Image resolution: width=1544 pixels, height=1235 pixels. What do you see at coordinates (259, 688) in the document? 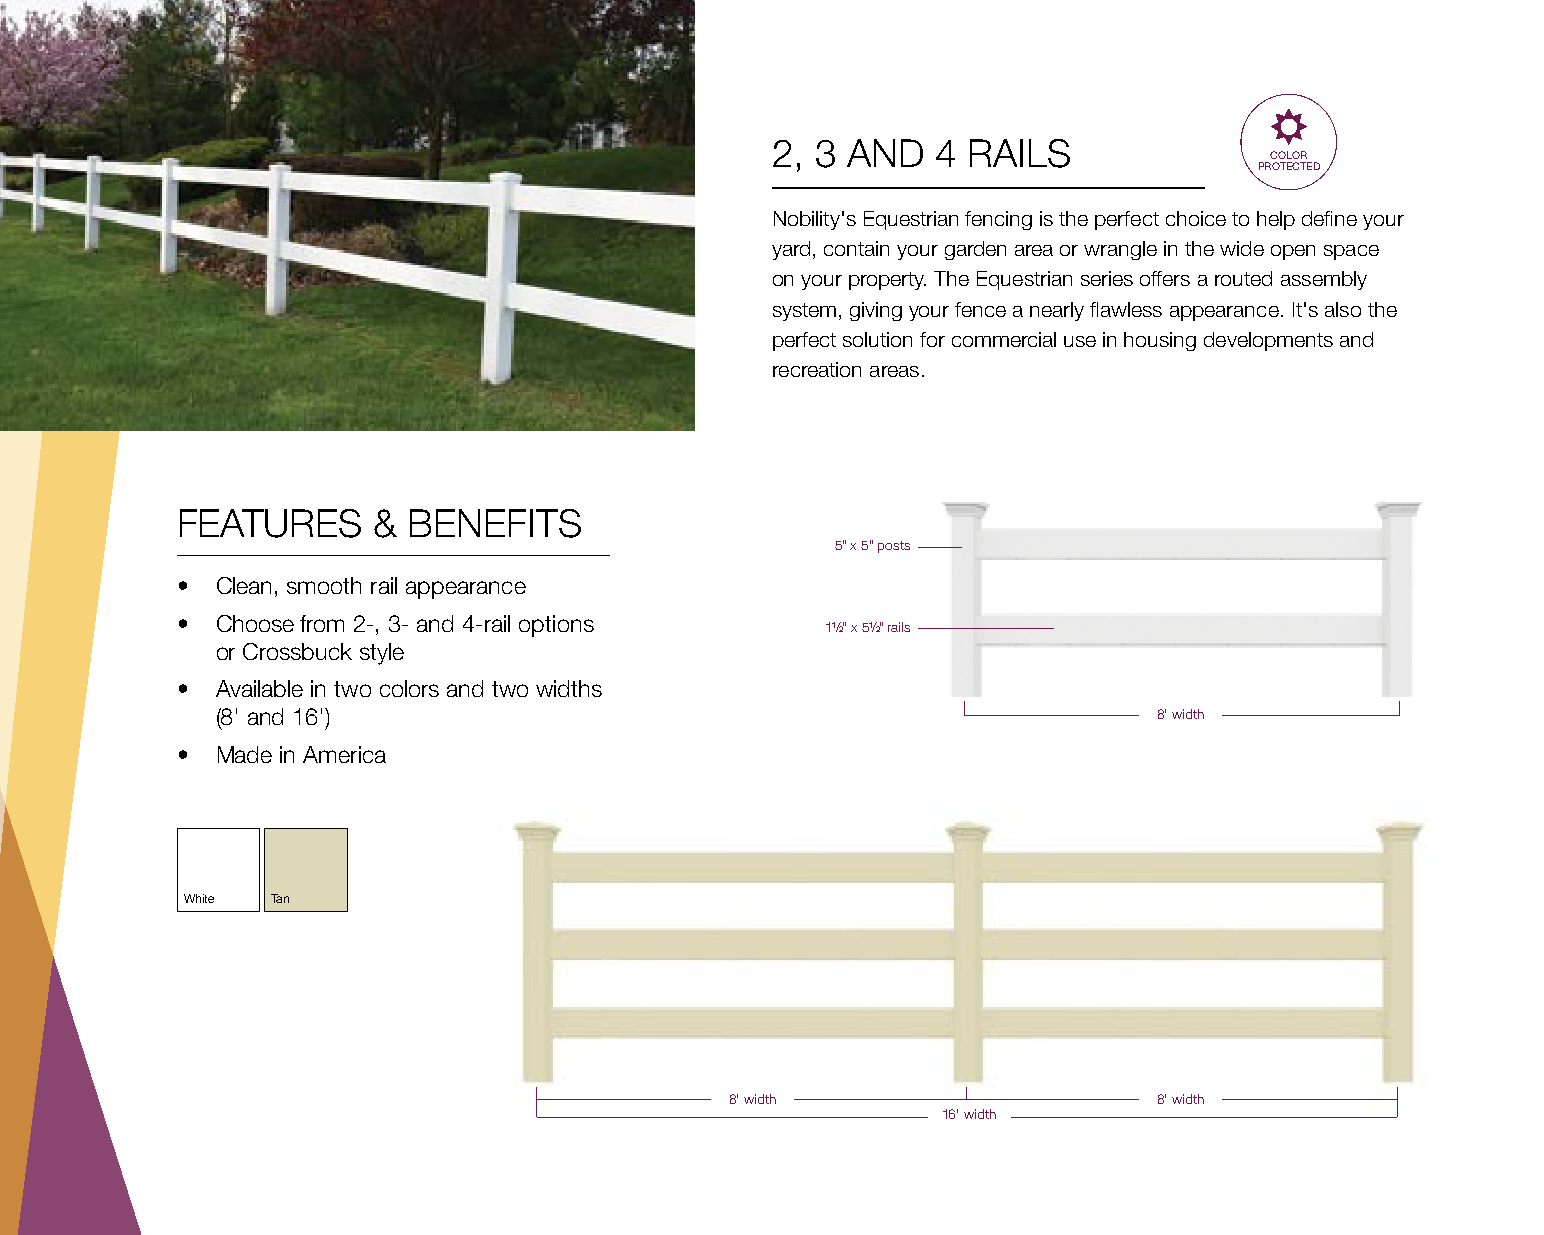
I see `Available` at bounding box center [259, 688].
